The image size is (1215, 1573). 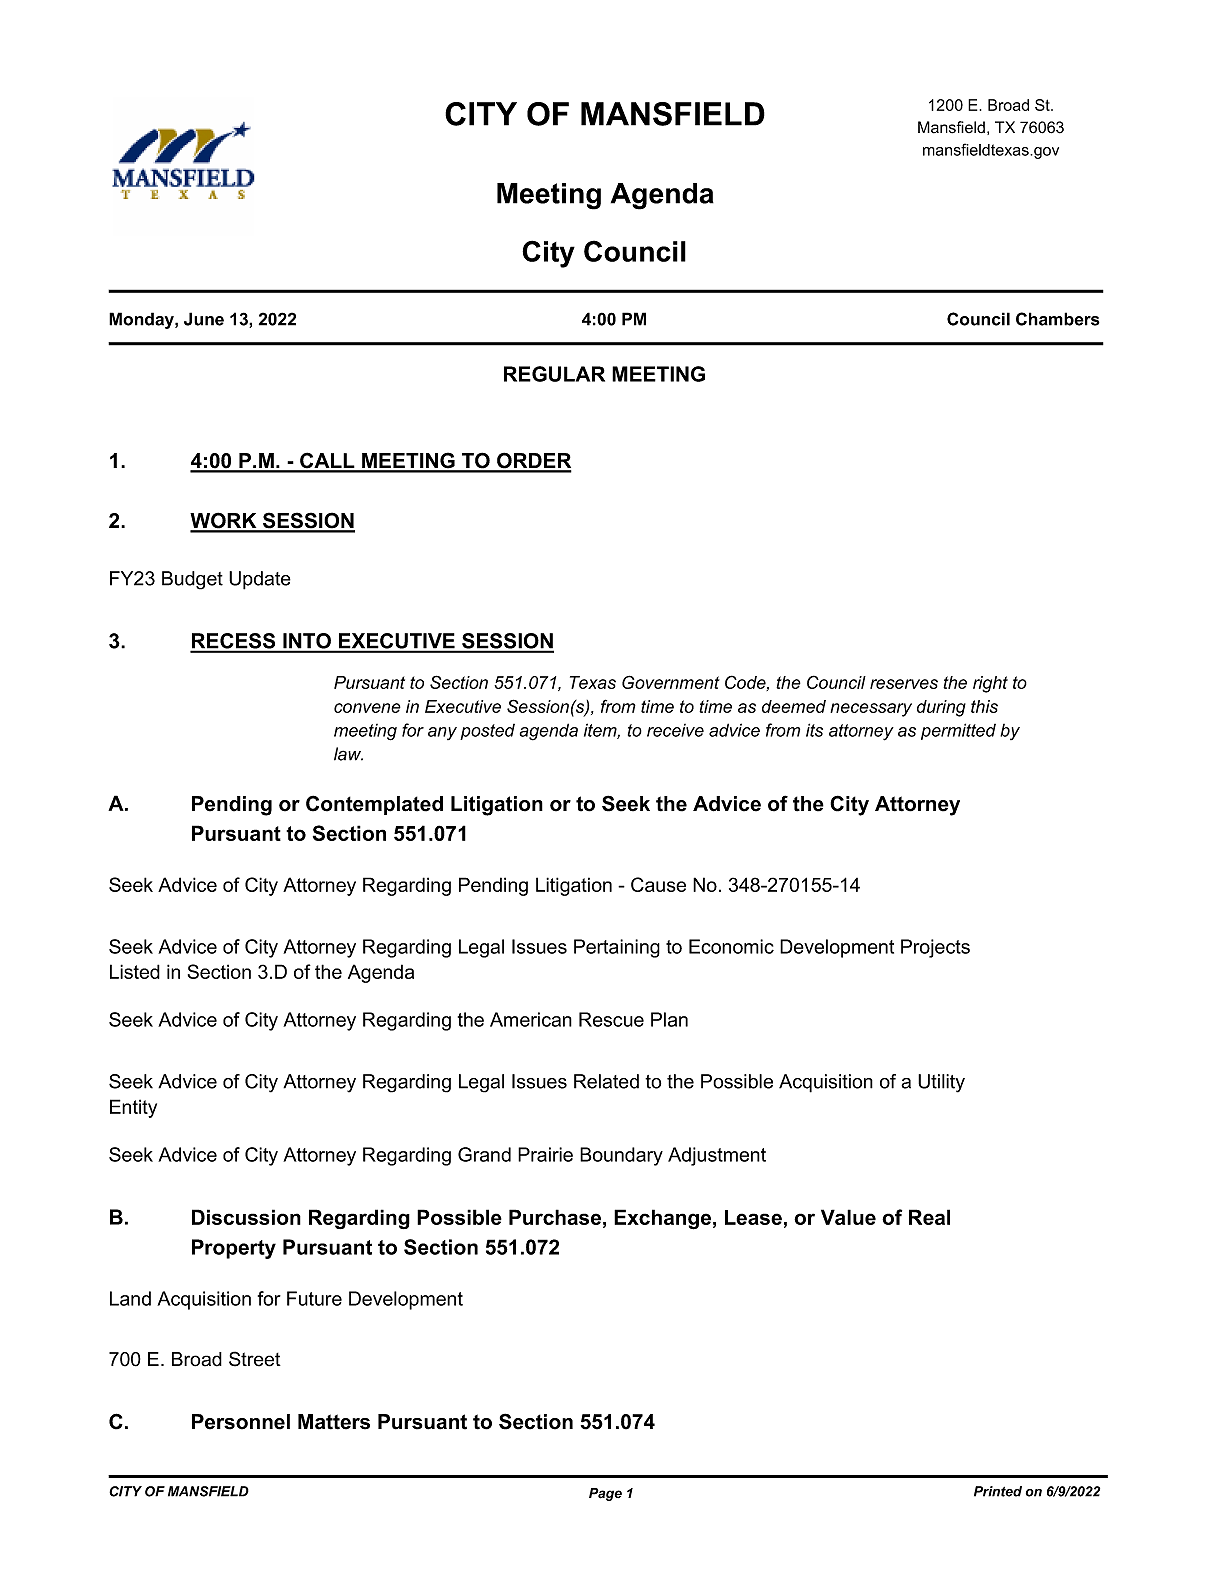 I want to click on Chambers, so click(x=1058, y=319).
